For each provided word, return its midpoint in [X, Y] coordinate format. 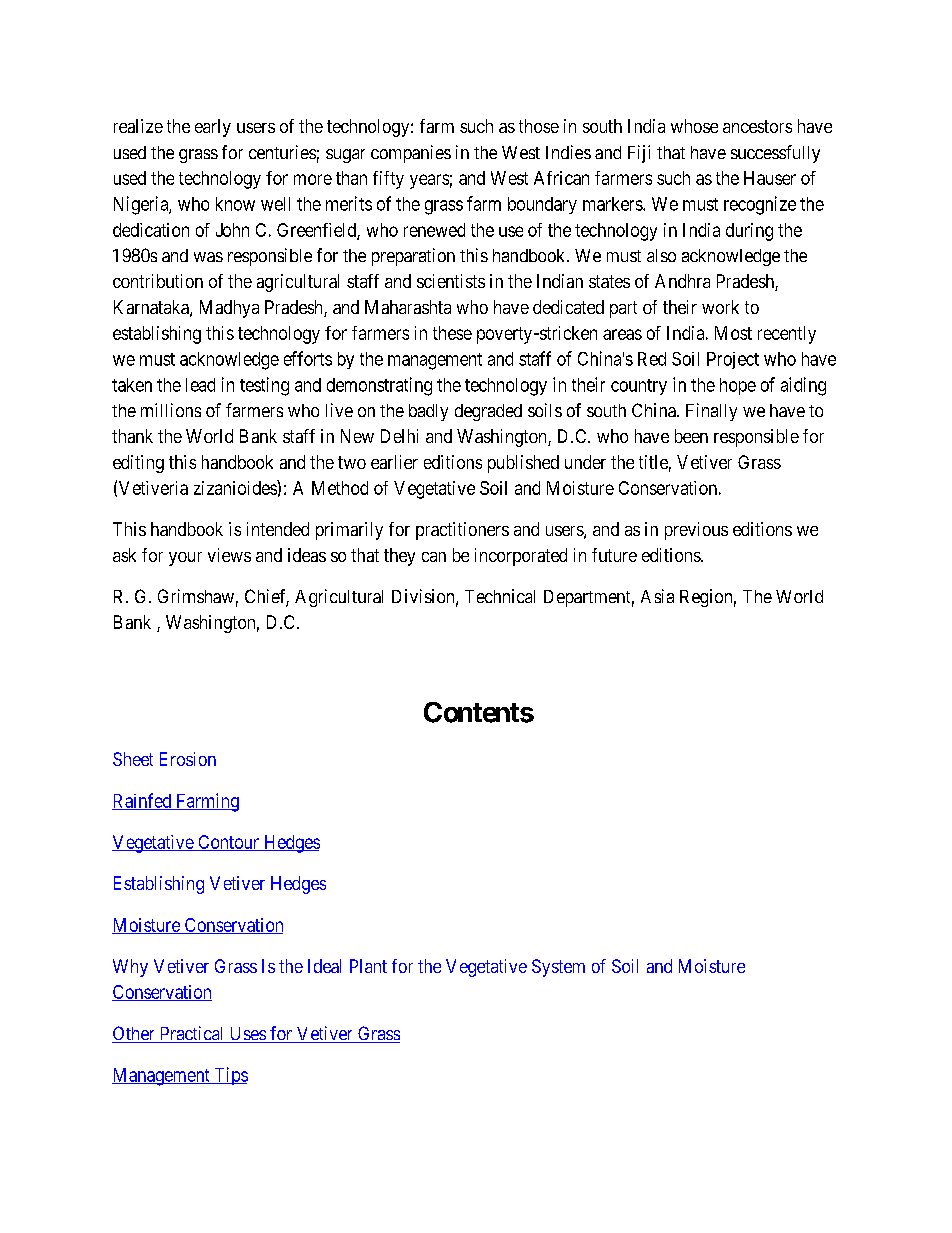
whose [694, 126]
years [429, 181]
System [558, 968]
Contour [228, 843]
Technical [500, 596]
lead [200, 385]
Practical [192, 1034]
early [213, 128]
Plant [368, 966]
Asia [657, 596]
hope [738, 386]
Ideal [324, 966]
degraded [488, 412]
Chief [267, 597]
